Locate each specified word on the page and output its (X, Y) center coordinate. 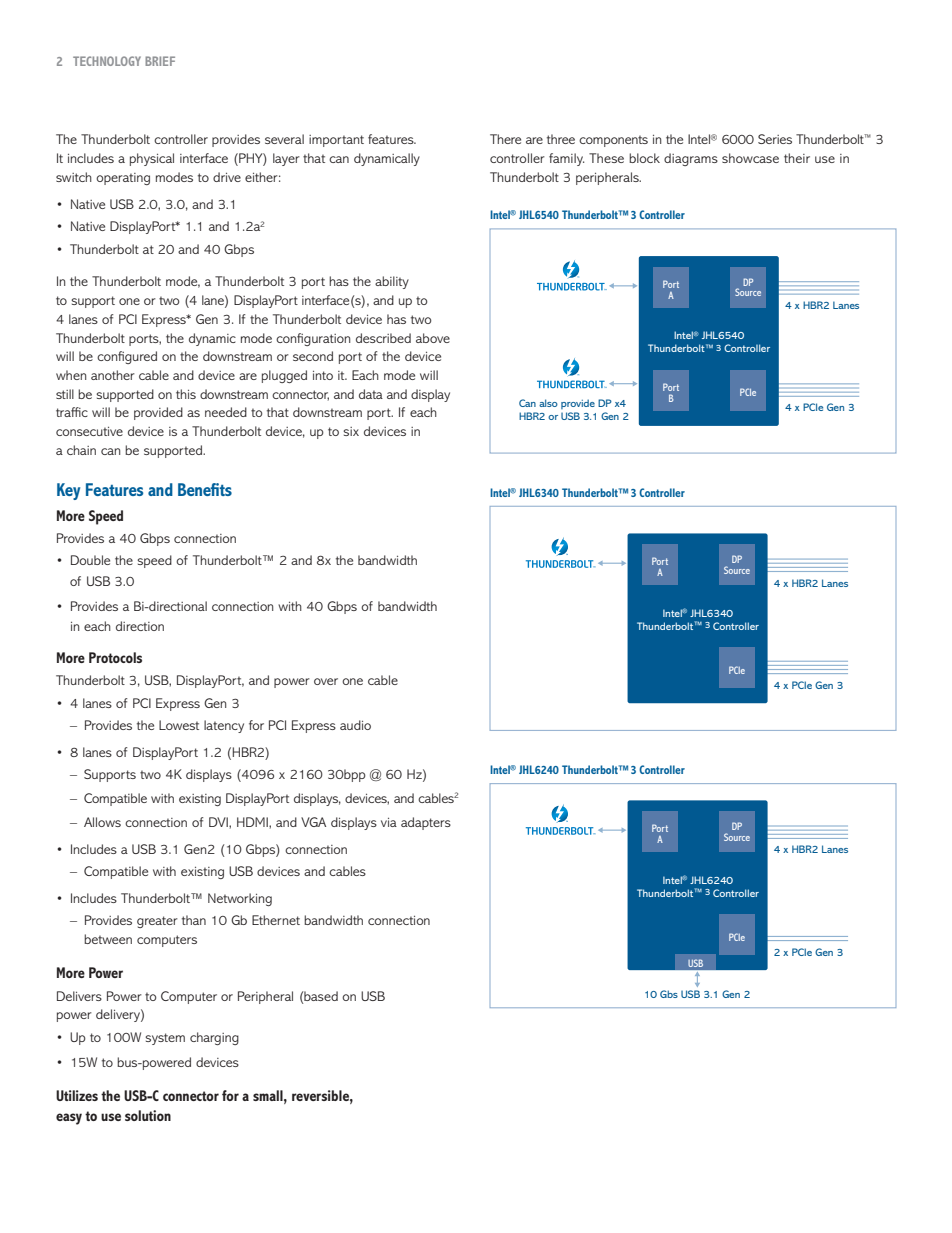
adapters (426, 823)
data (371, 394)
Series (775, 139)
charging (214, 1038)
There (505, 139)
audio (355, 725)
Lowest (179, 725)
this (186, 394)
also (548, 403)
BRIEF (160, 61)
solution (148, 1115)
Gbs (669, 994)
